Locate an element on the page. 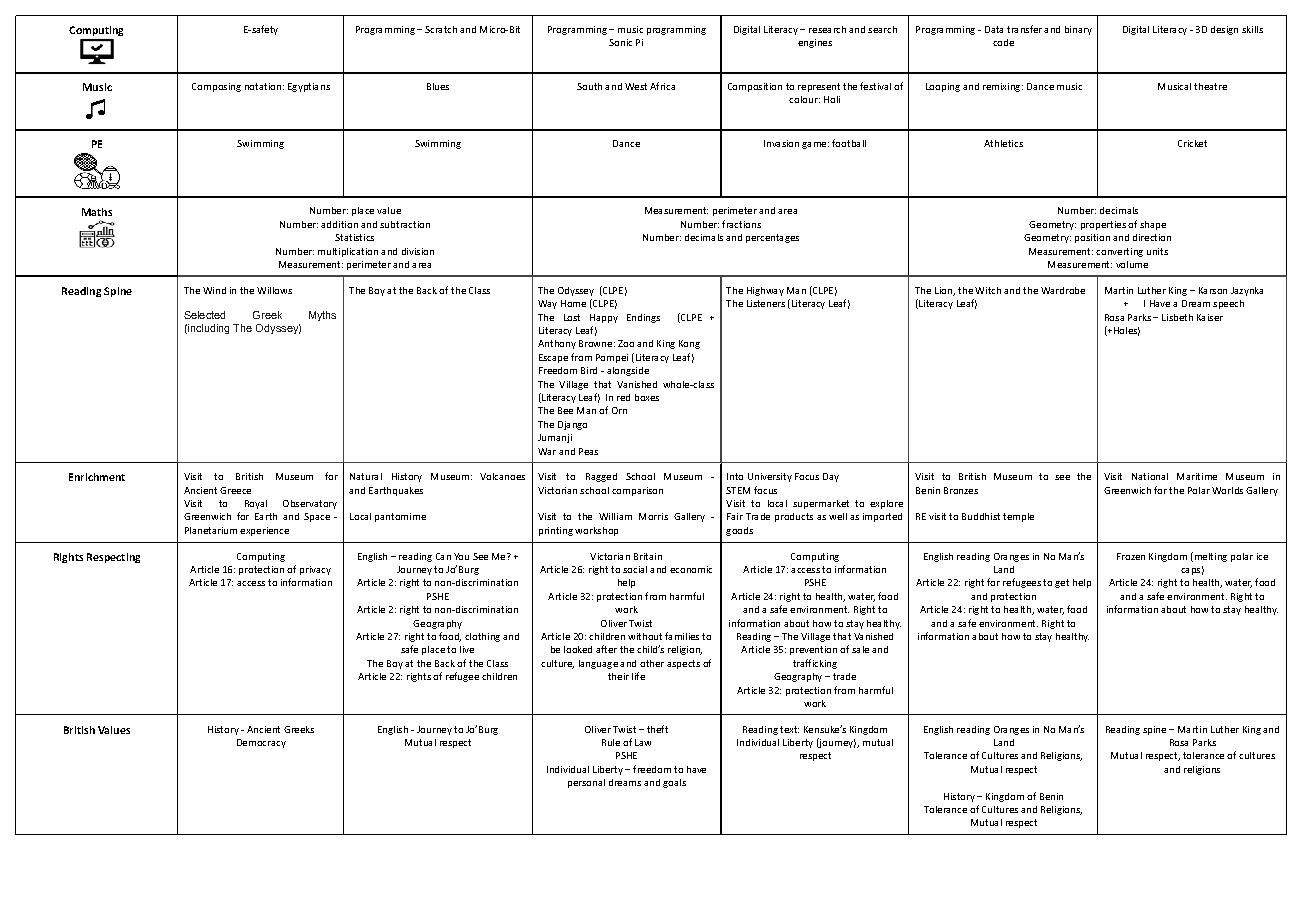  Morris is located at coordinates (653, 516).
